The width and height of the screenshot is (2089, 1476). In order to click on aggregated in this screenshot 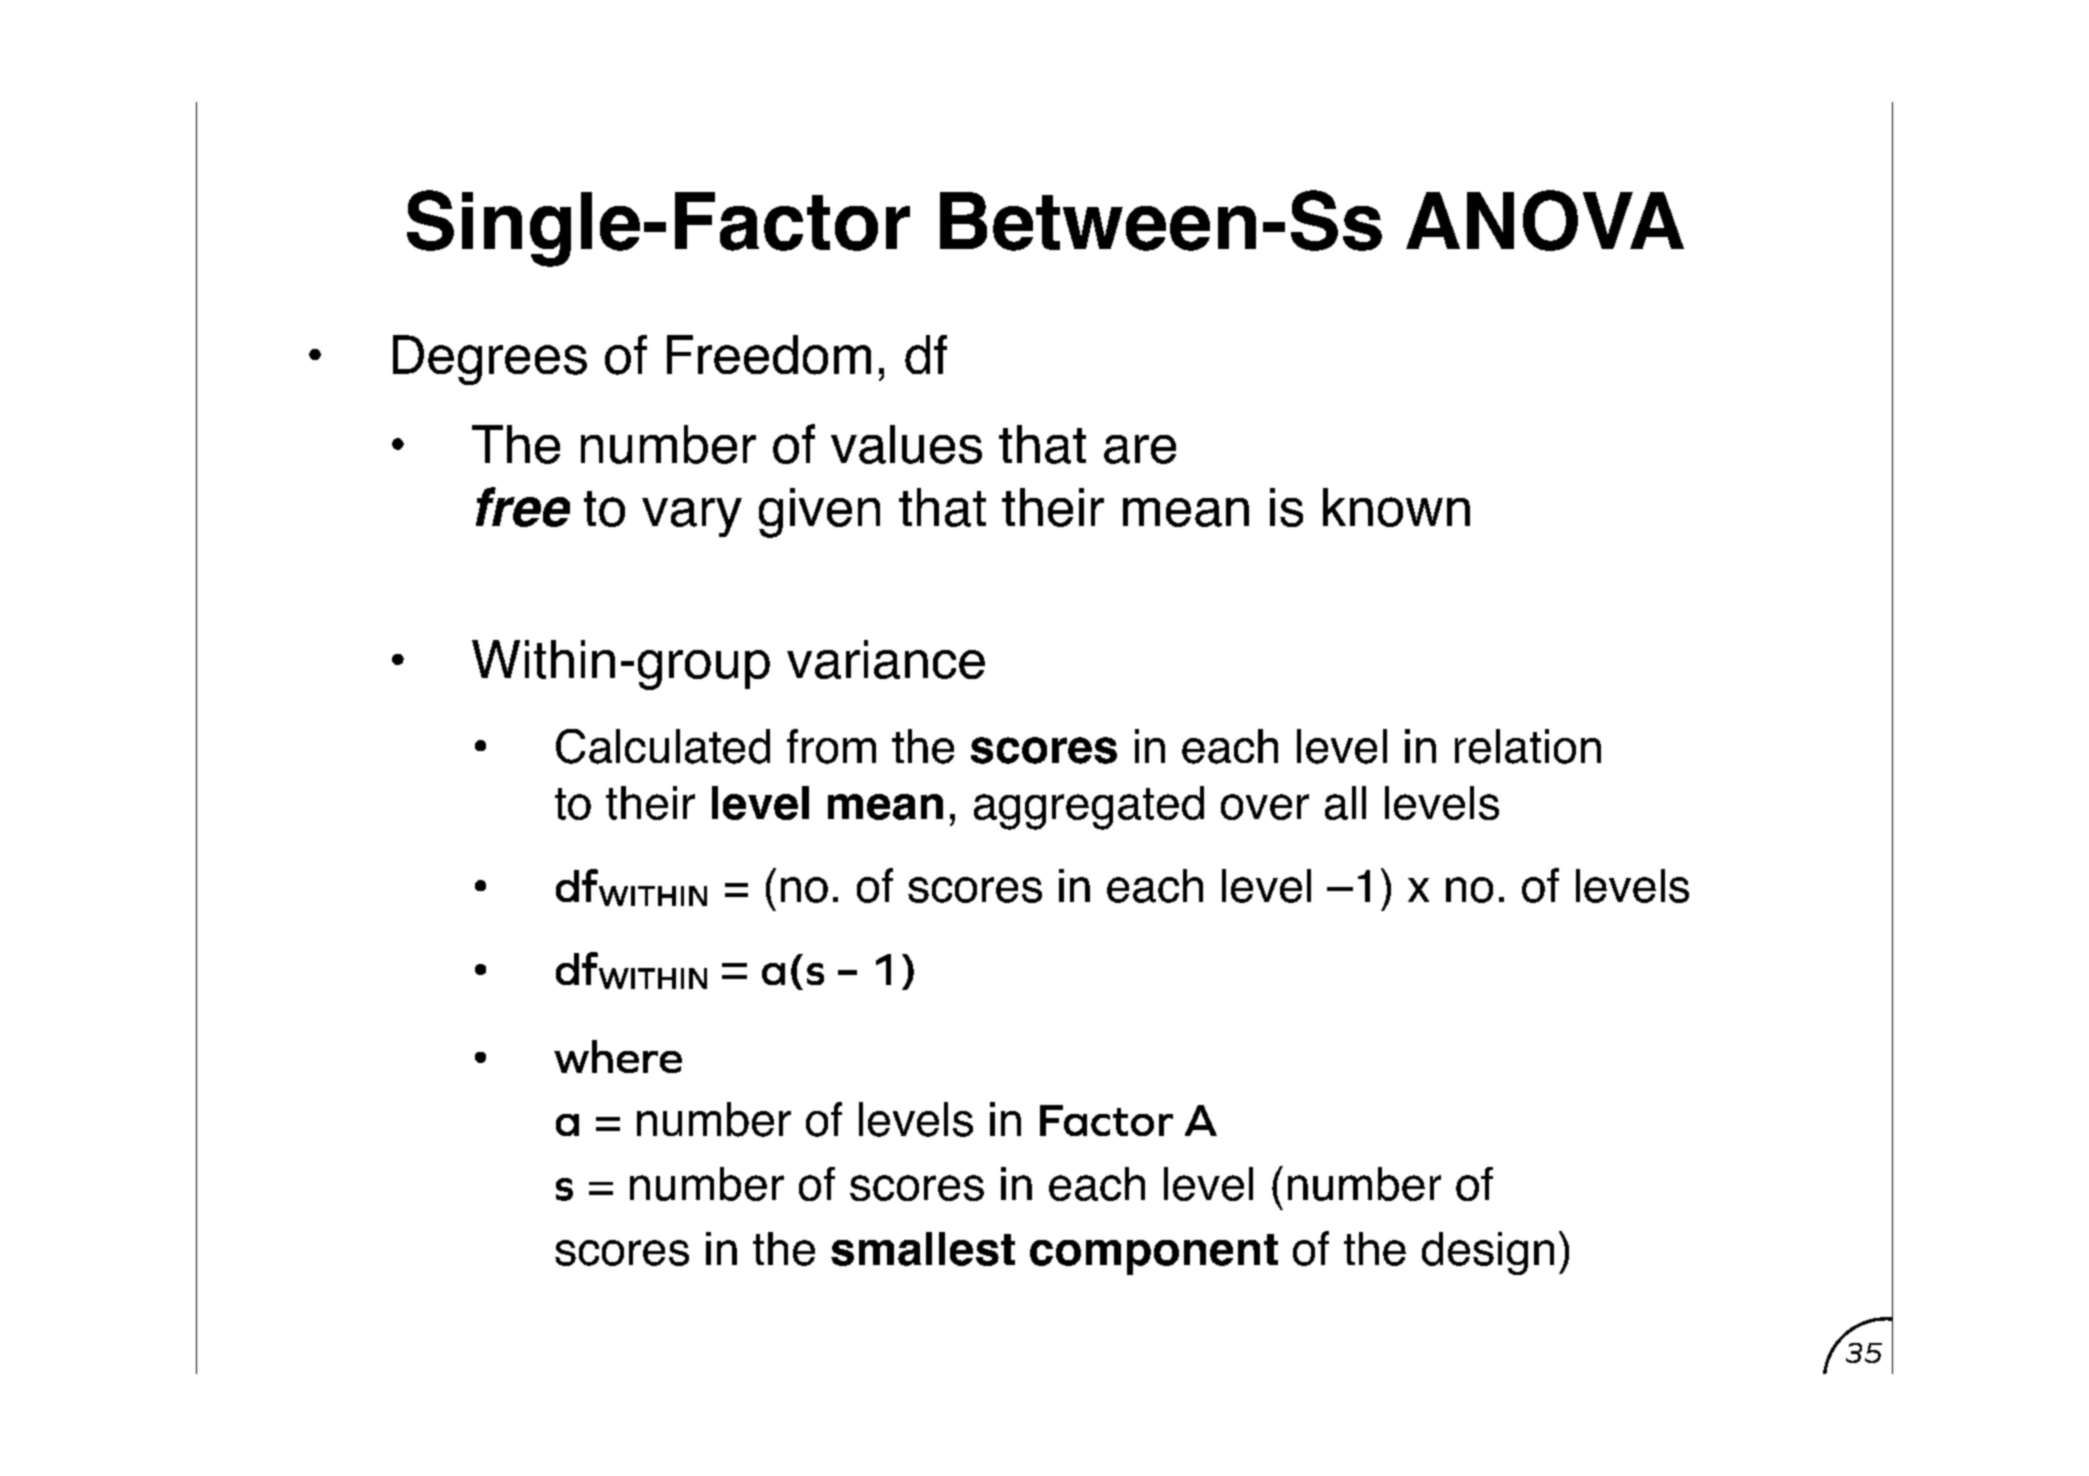, I will do `click(1089, 808)`.
